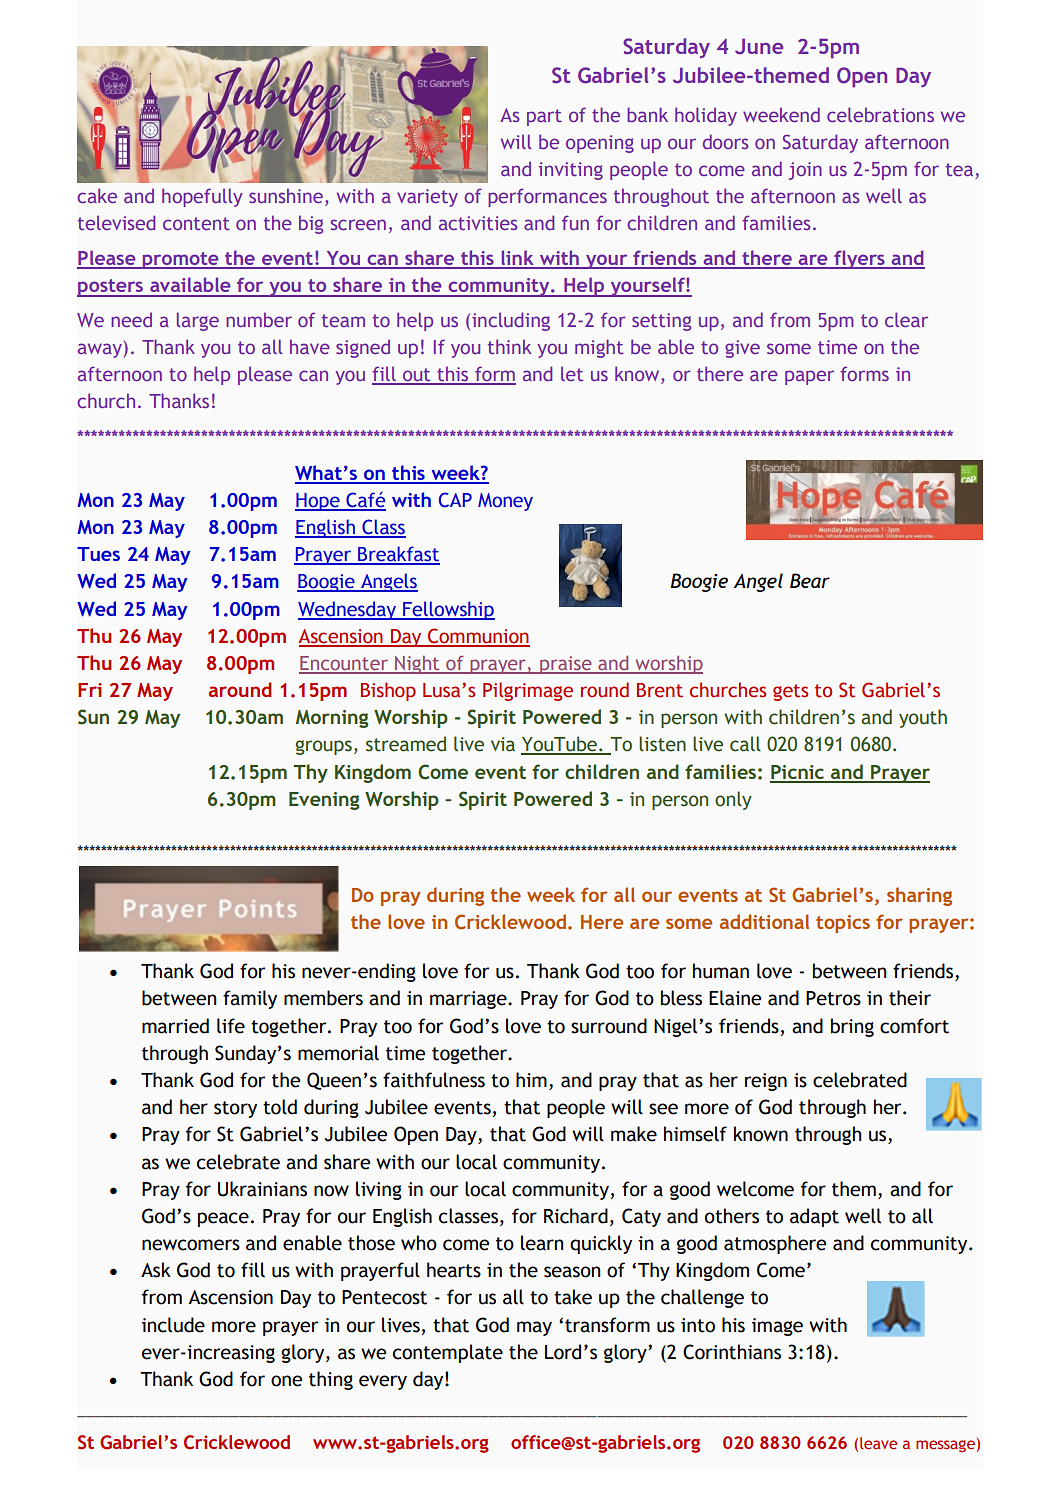 Image resolution: width=1056 pixels, height=1493 pixels. I want to click on gets, so click(790, 692).
